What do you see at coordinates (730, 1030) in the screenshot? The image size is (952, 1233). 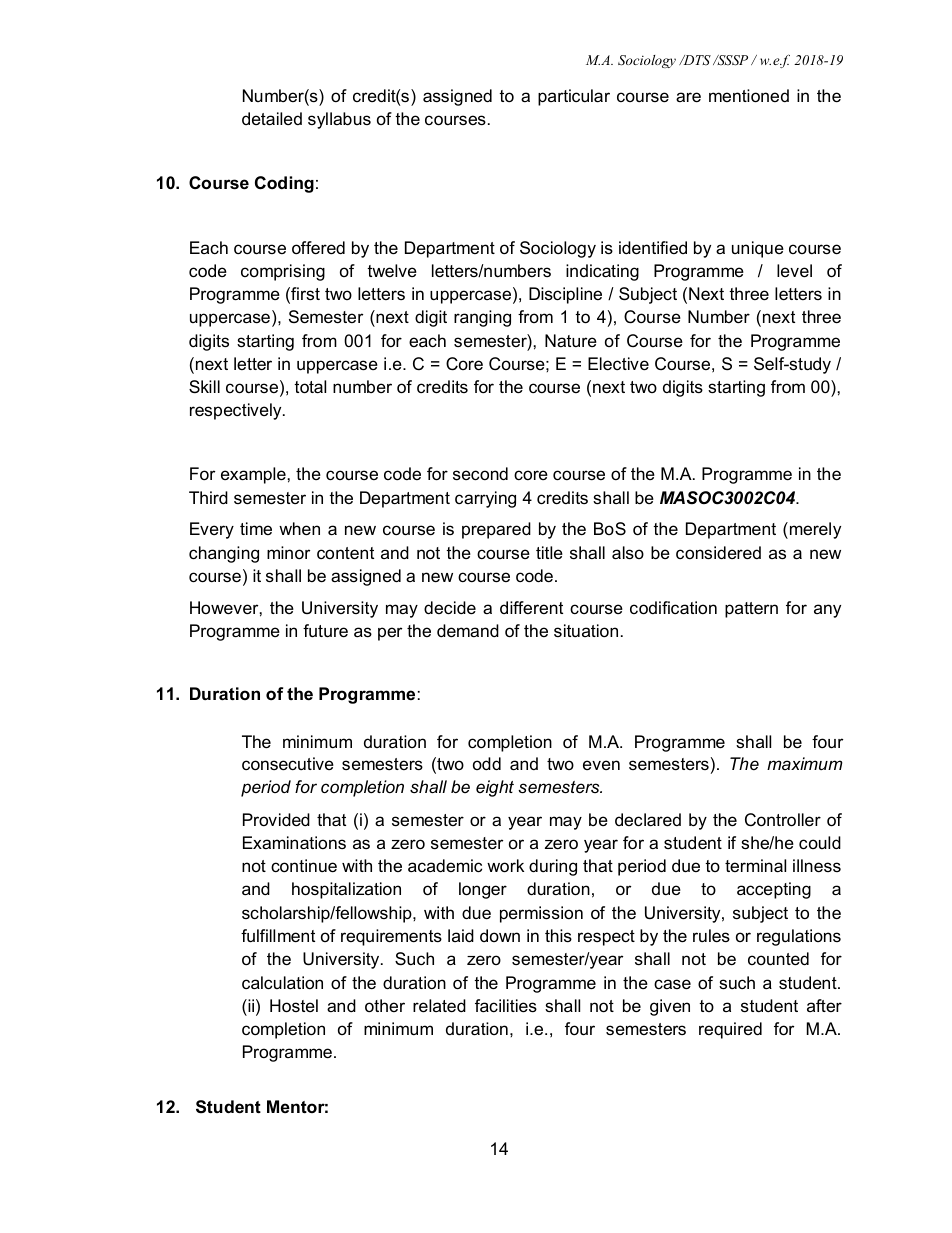 I see `required` at bounding box center [730, 1030].
